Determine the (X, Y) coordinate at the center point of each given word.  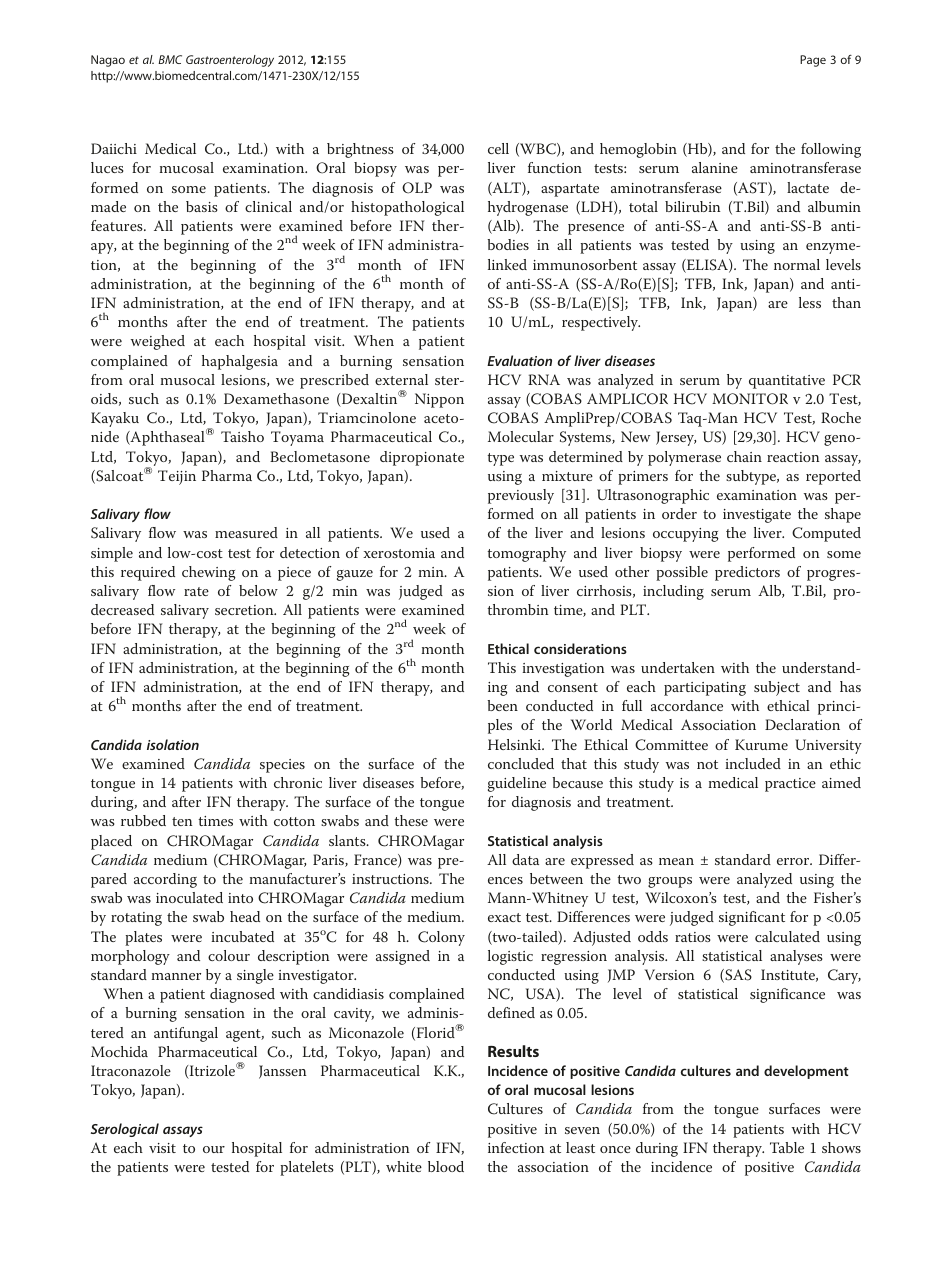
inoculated (189, 897)
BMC (170, 59)
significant (752, 918)
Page (813, 61)
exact (504, 917)
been (502, 705)
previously (521, 496)
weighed (158, 342)
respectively (601, 323)
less (810, 302)
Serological (125, 1130)
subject (777, 688)
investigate (757, 516)
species (282, 766)
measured (246, 532)
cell (498, 148)
